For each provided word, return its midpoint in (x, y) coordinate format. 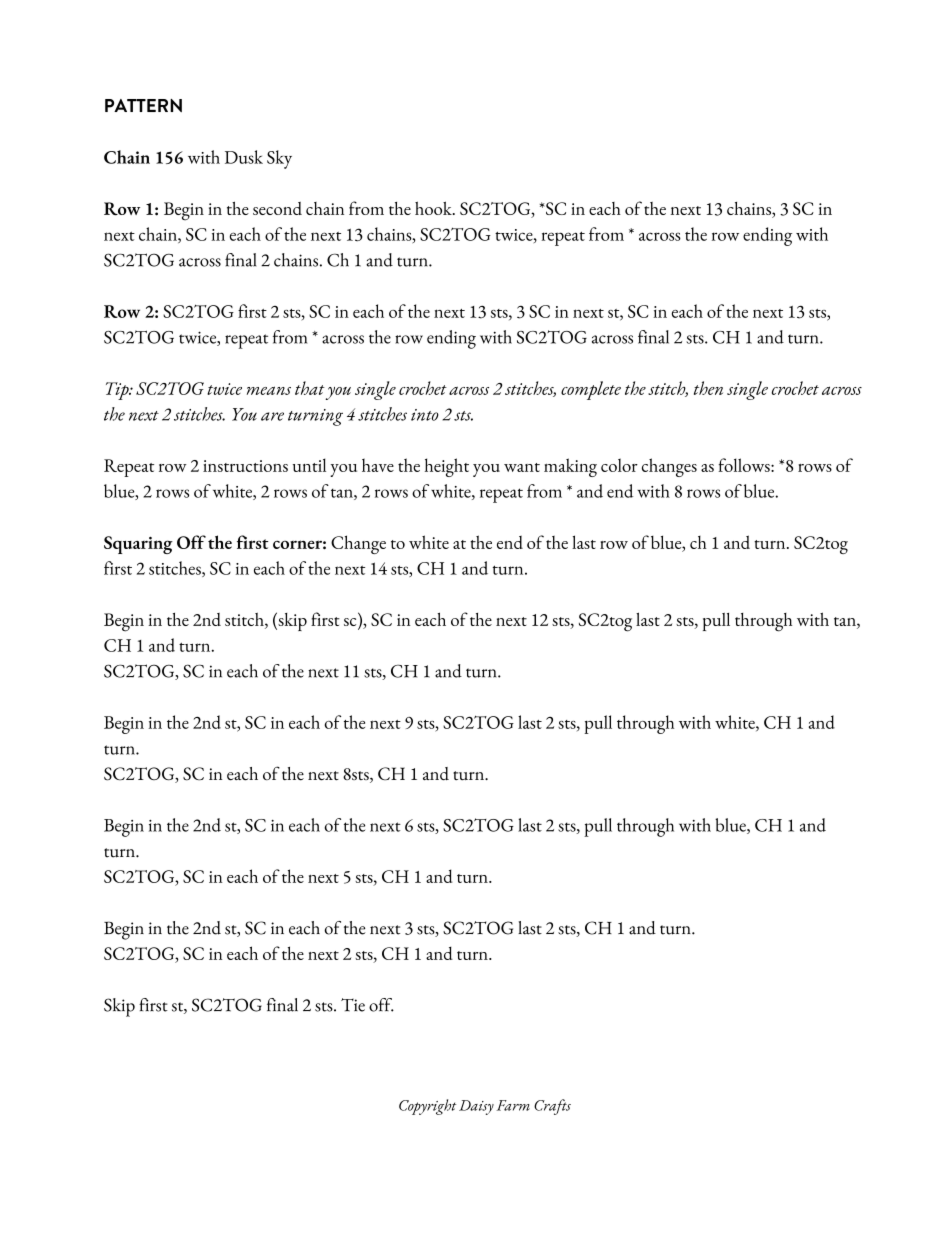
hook (434, 208)
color (619, 465)
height (447, 467)
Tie (353, 1005)
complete (591, 390)
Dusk (244, 157)
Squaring (138, 545)
